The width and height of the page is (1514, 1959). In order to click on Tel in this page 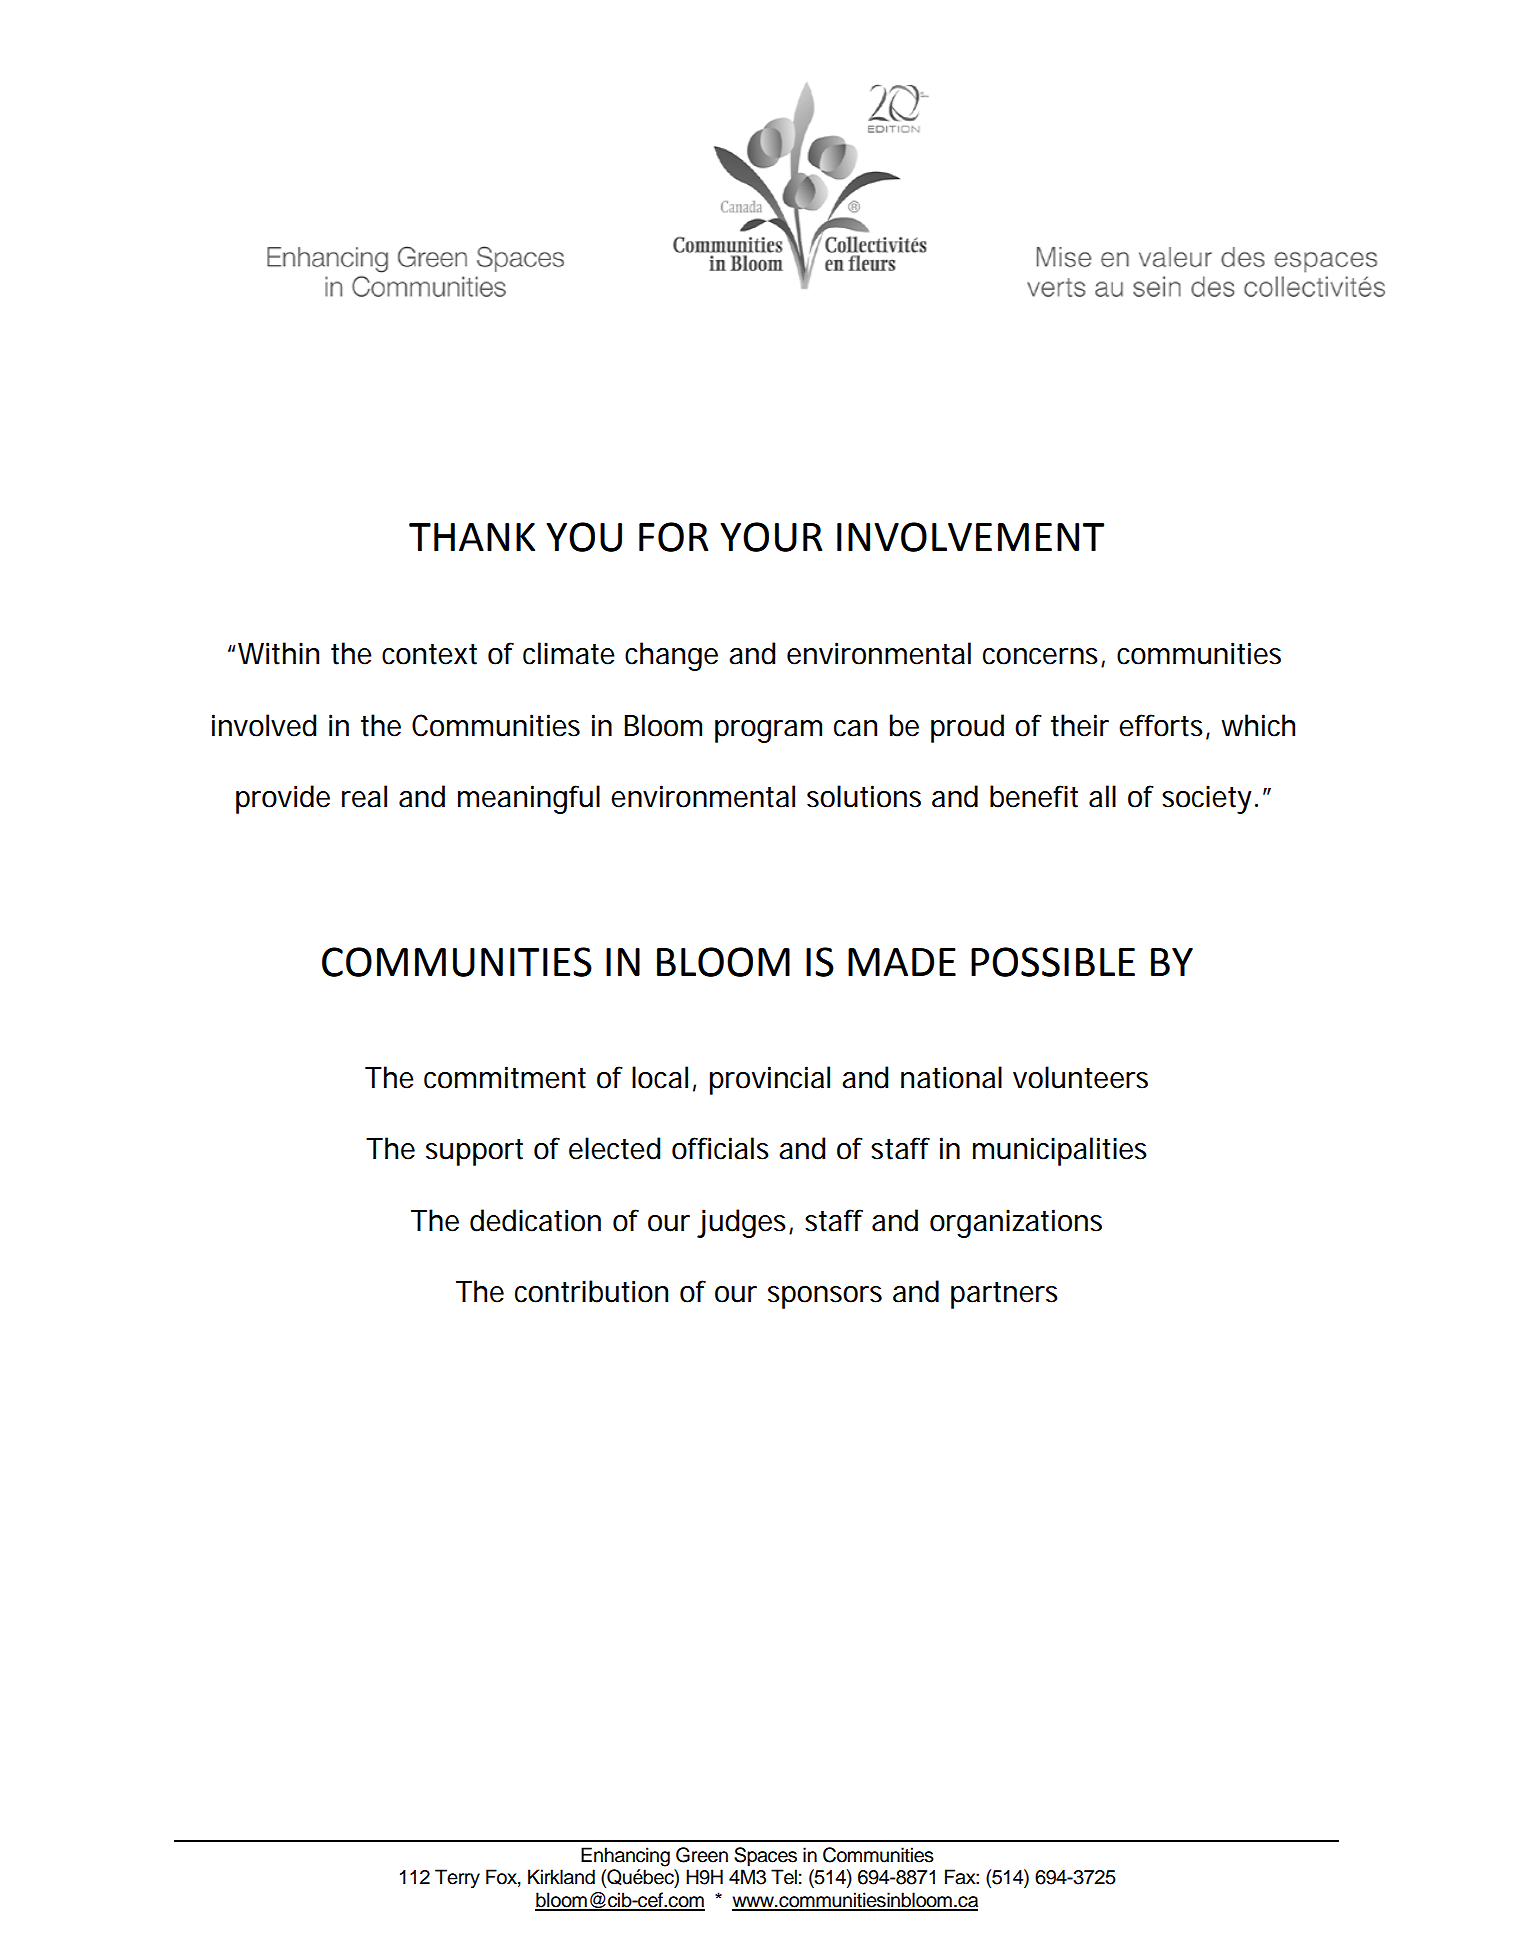, I will do `click(784, 1877)`.
